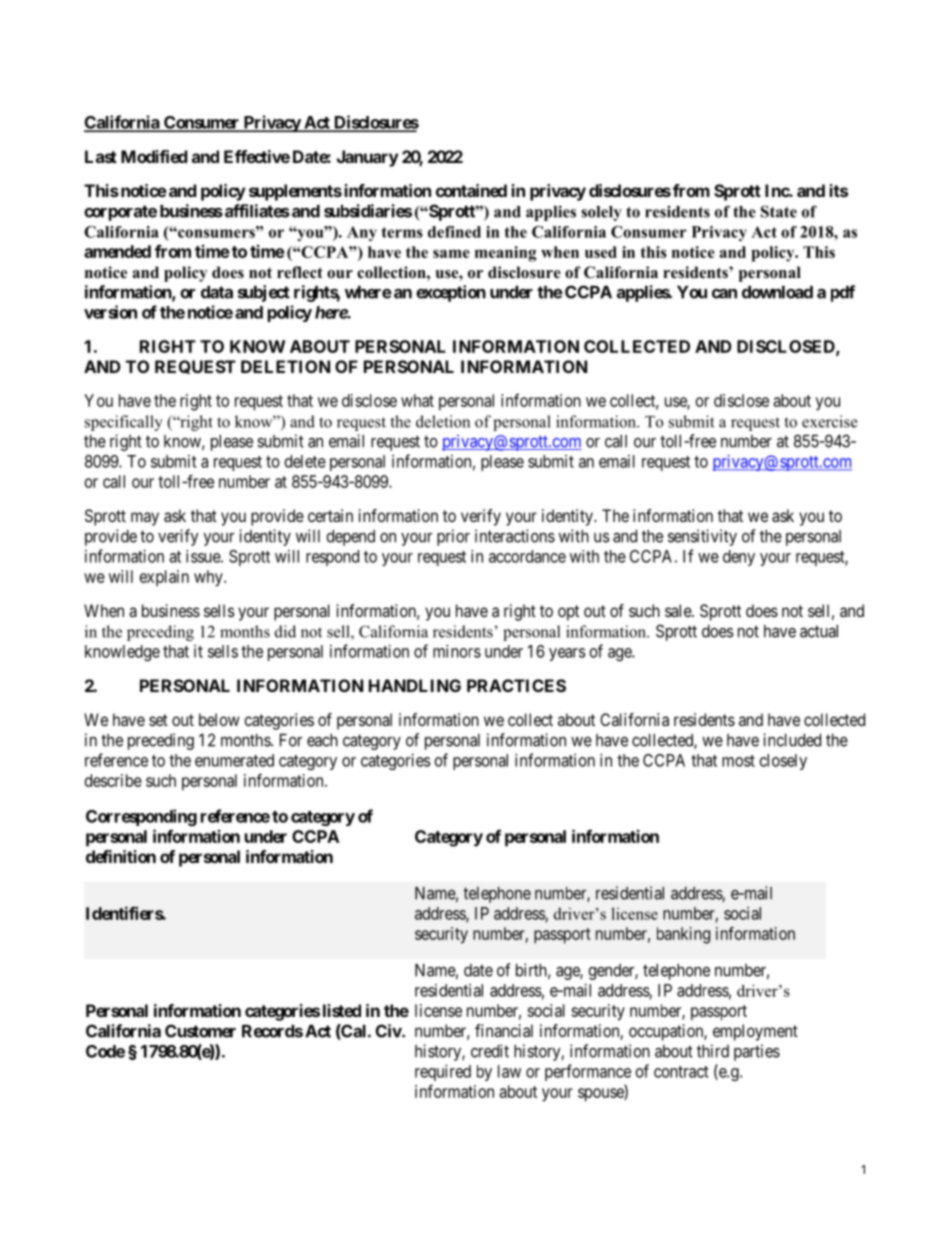 The width and height of the page is (952, 1233). Describe the element at coordinates (829, 421) in the page. I see `exercise` at that location.
